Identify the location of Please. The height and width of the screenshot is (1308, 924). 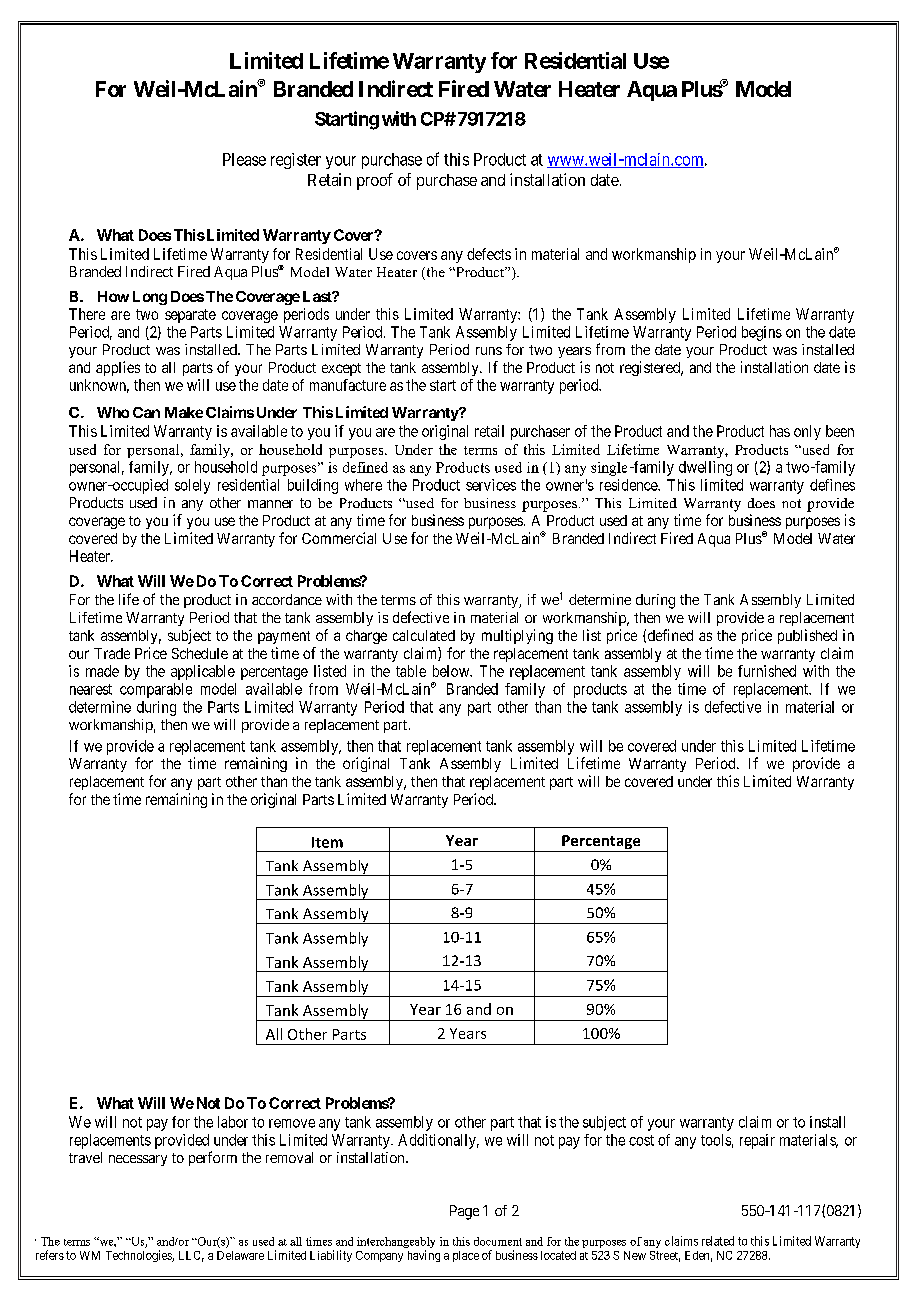
(244, 159).
